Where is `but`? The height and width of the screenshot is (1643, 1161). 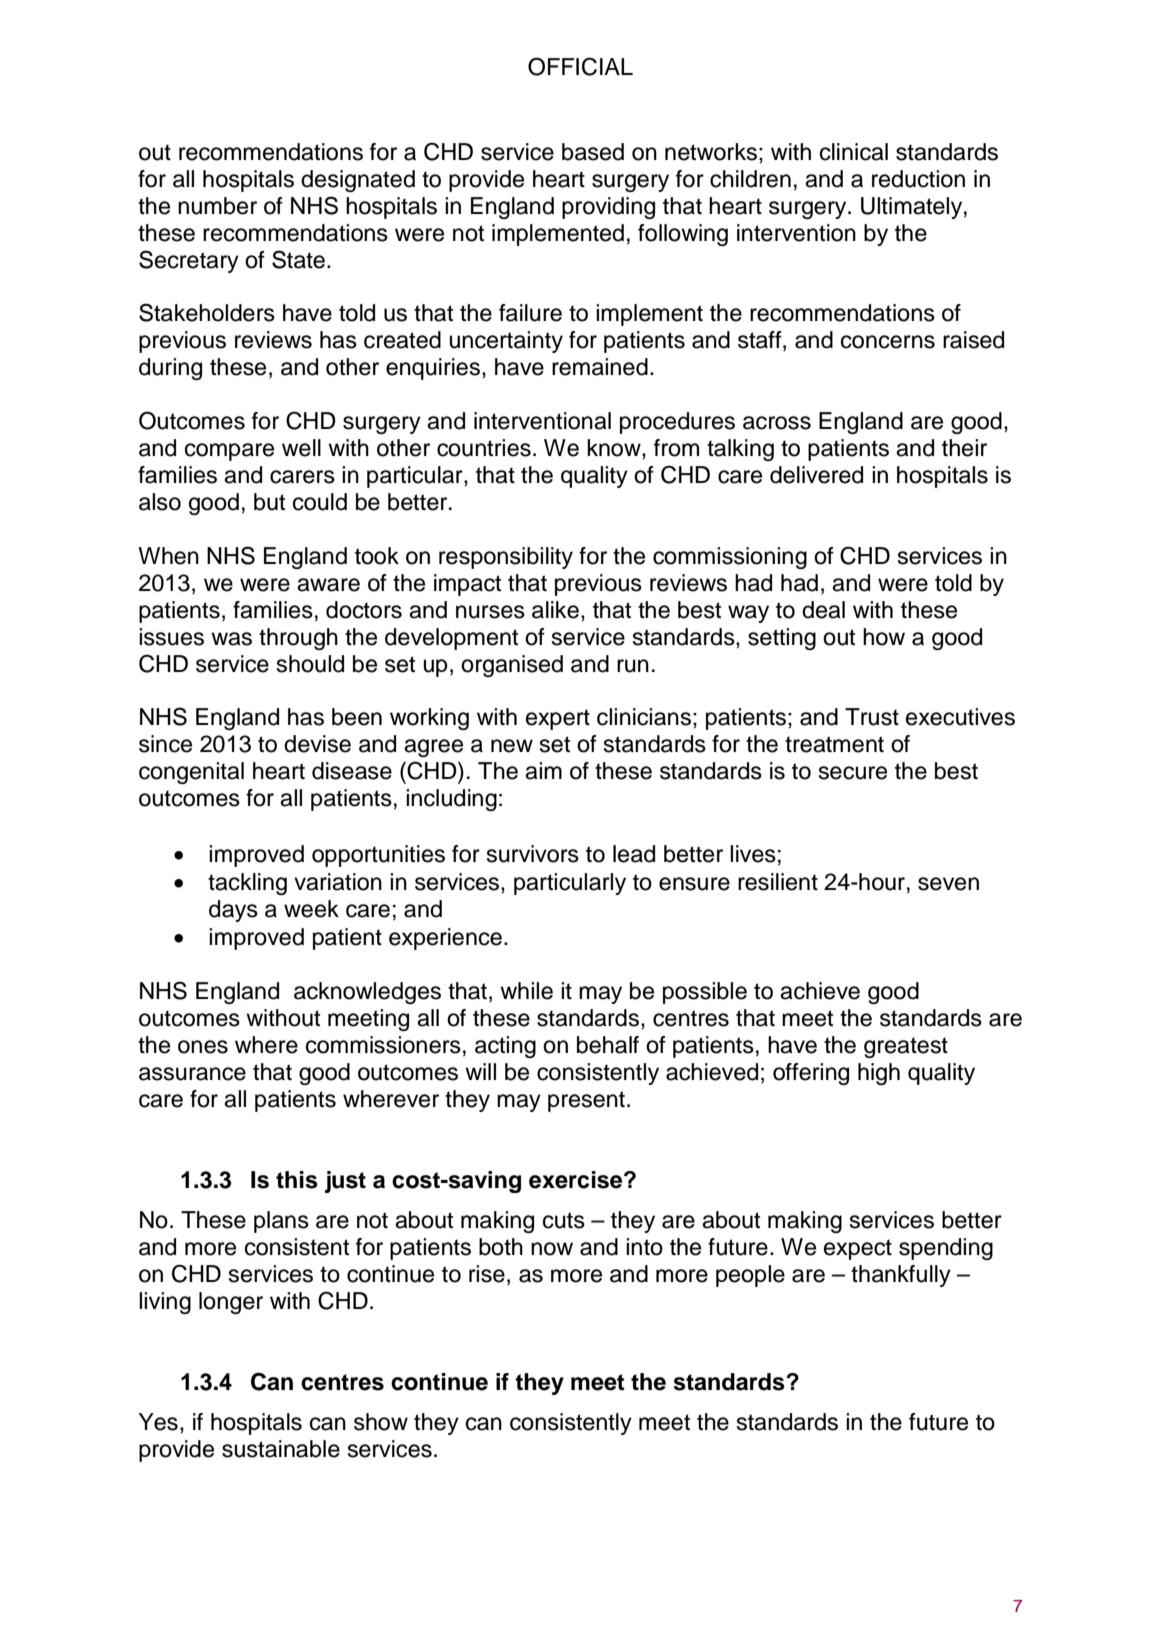
but is located at coordinates (269, 502).
